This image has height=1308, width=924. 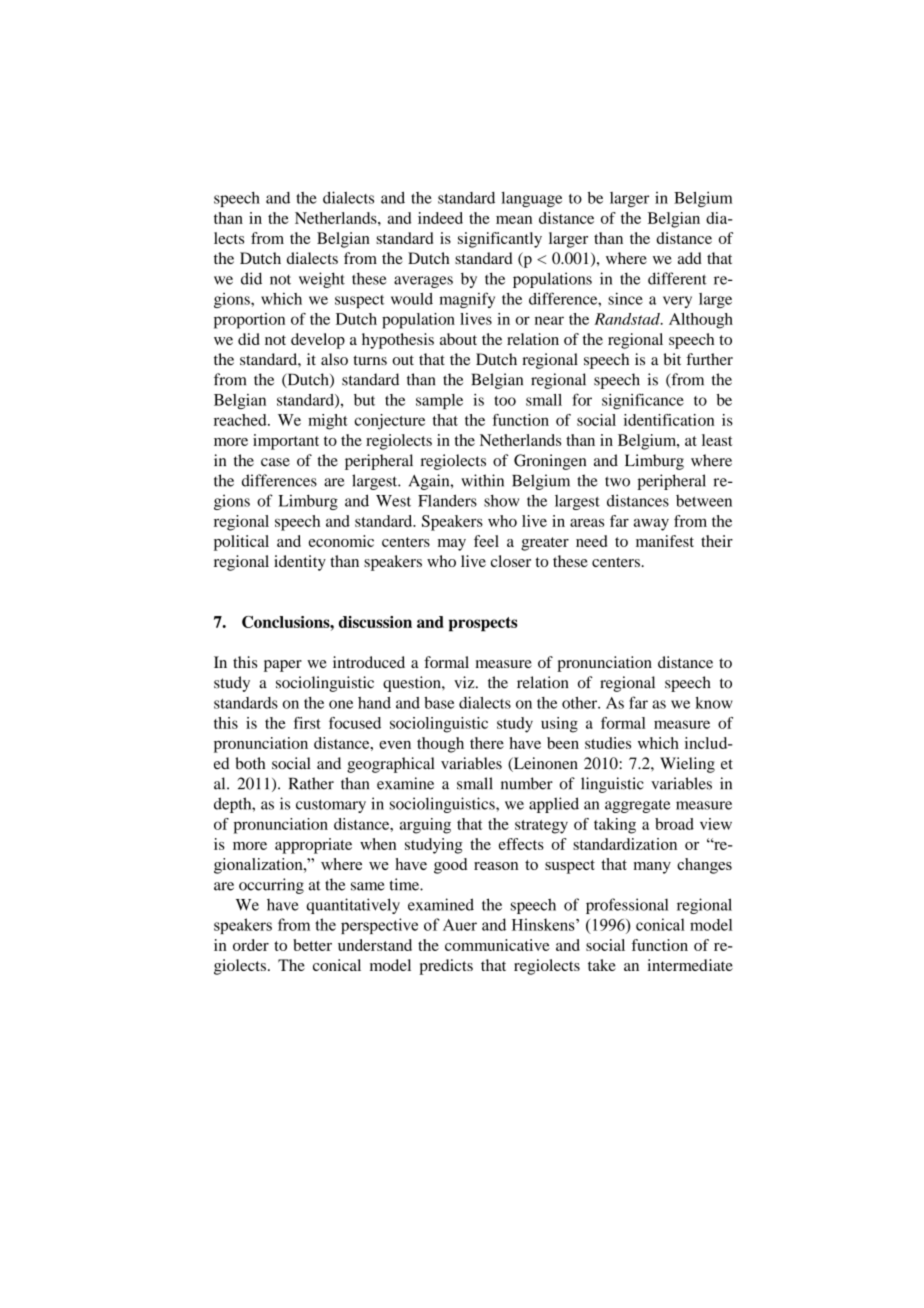 What do you see at coordinates (690, 965) in the image?
I see `intermediate` at bounding box center [690, 965].
